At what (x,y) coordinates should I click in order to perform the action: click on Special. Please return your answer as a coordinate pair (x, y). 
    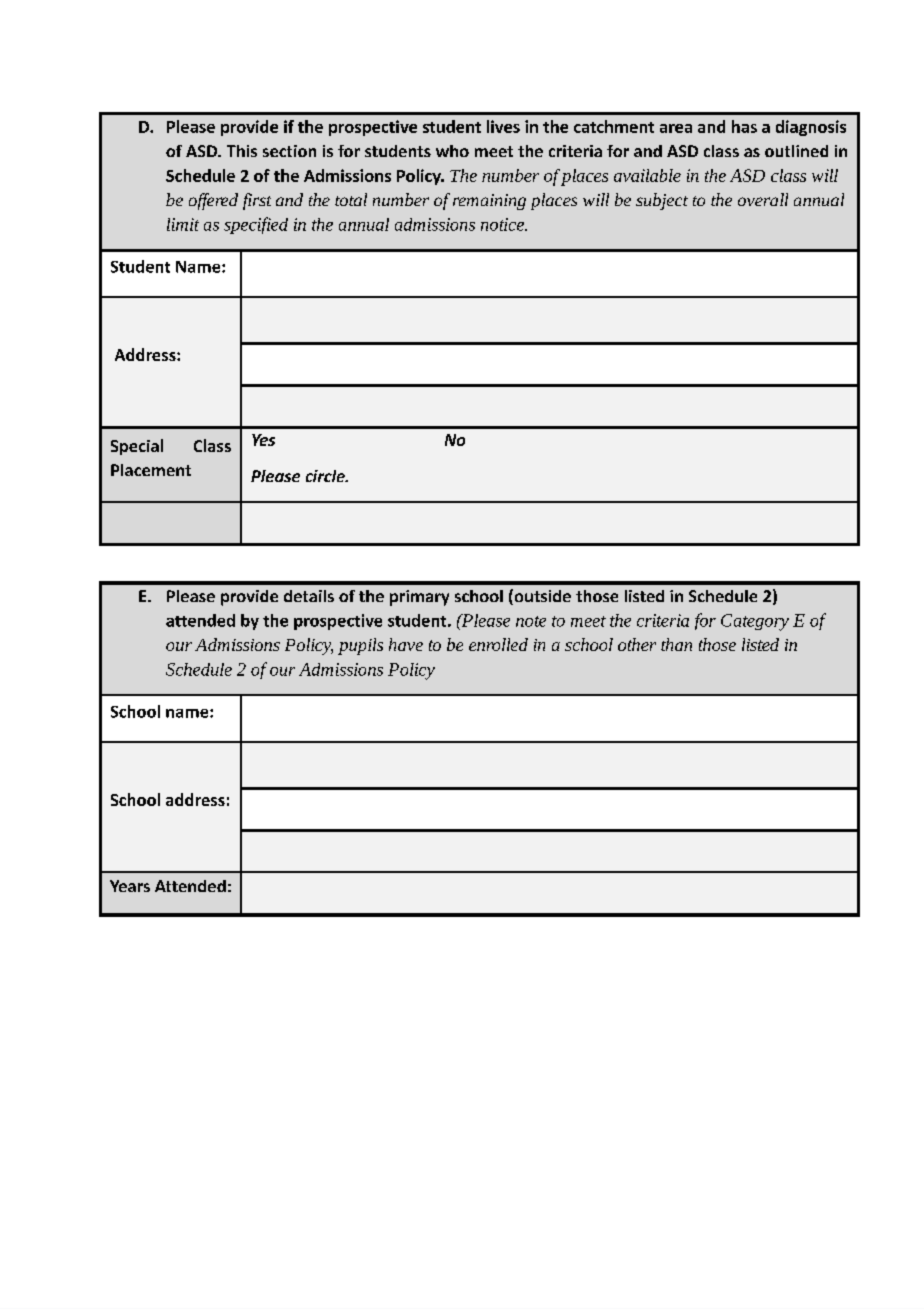
    Looking at the image, I should click on (137, 447).
